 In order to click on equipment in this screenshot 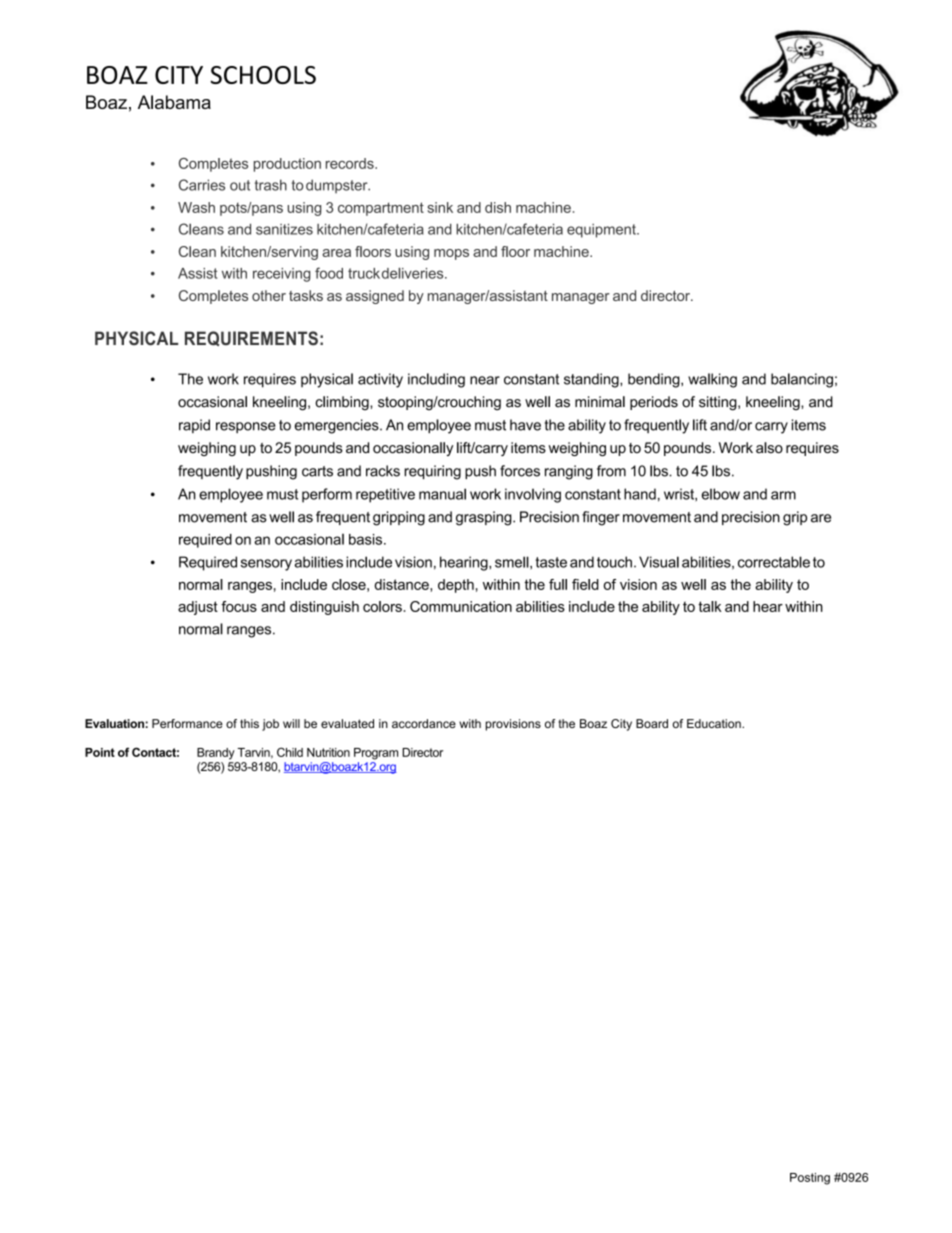, I will do `click(602, 231)`.
